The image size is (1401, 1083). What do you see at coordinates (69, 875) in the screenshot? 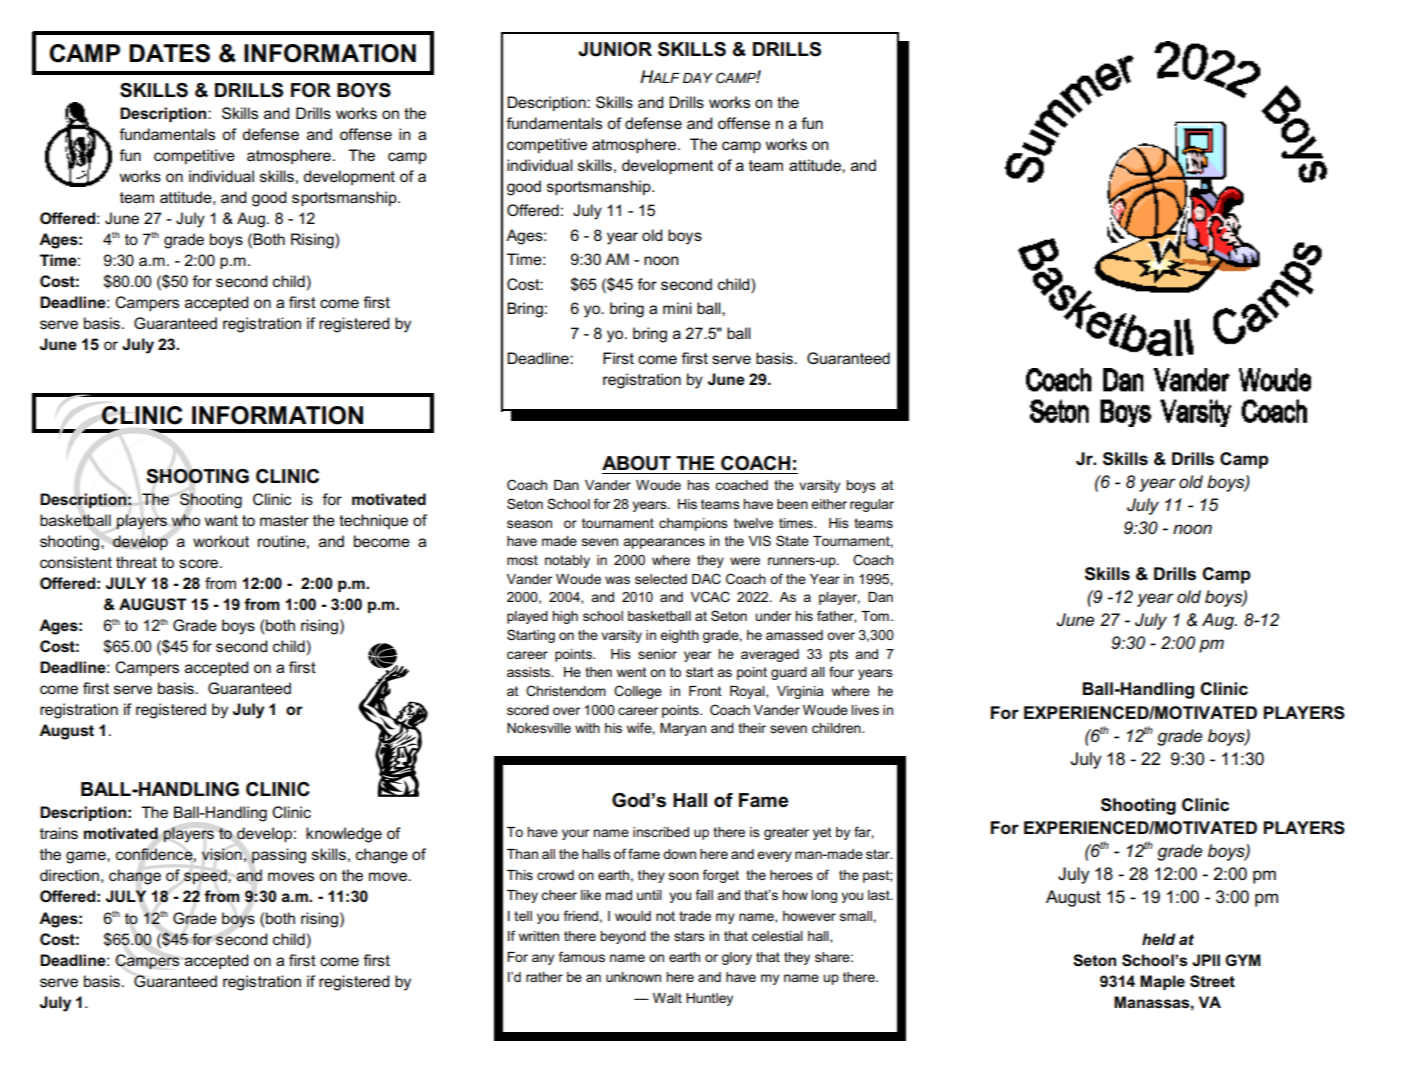
I see `direction` at bounding box center [69, 875].
